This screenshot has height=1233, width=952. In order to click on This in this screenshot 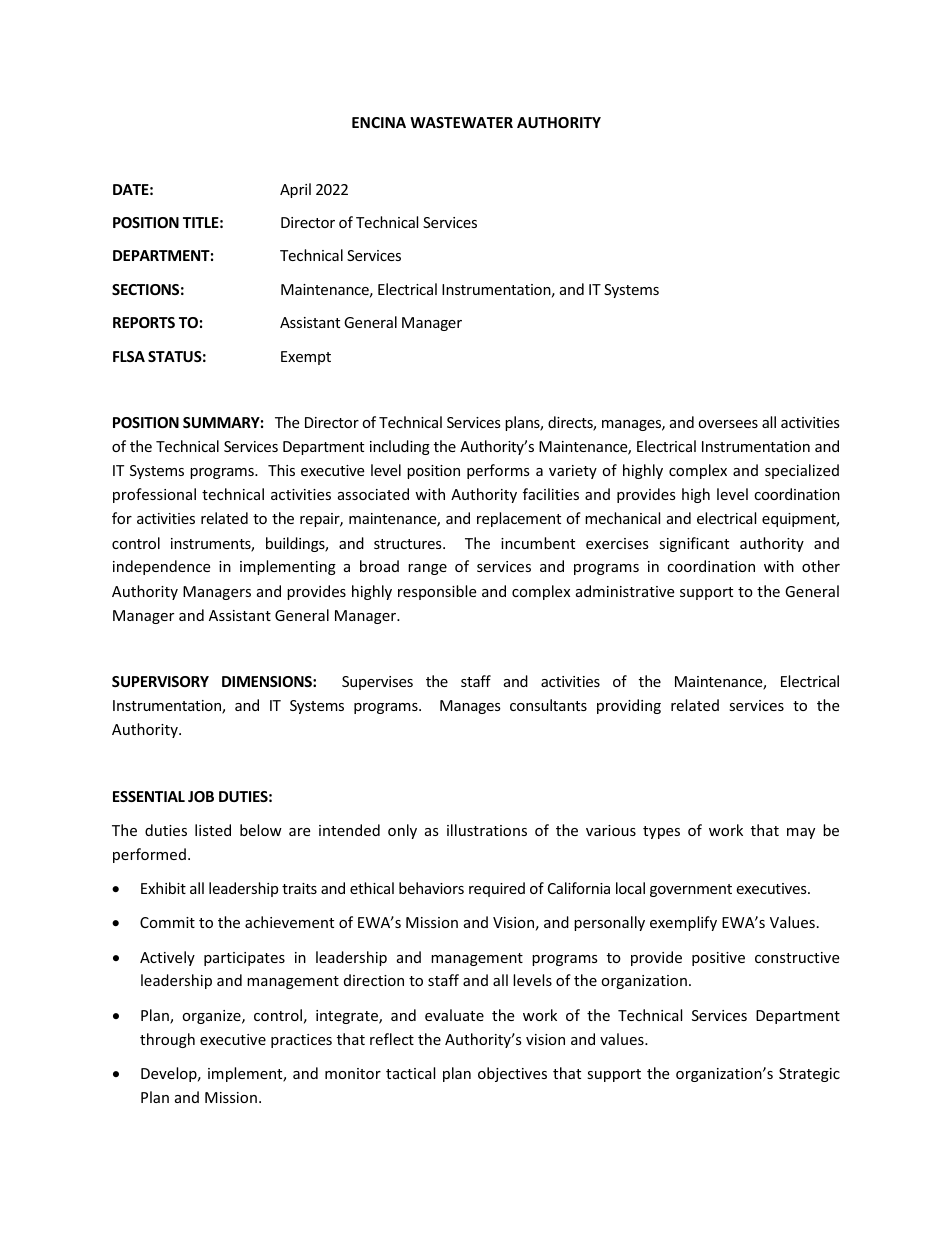, I will do `click(281, 470)`.
